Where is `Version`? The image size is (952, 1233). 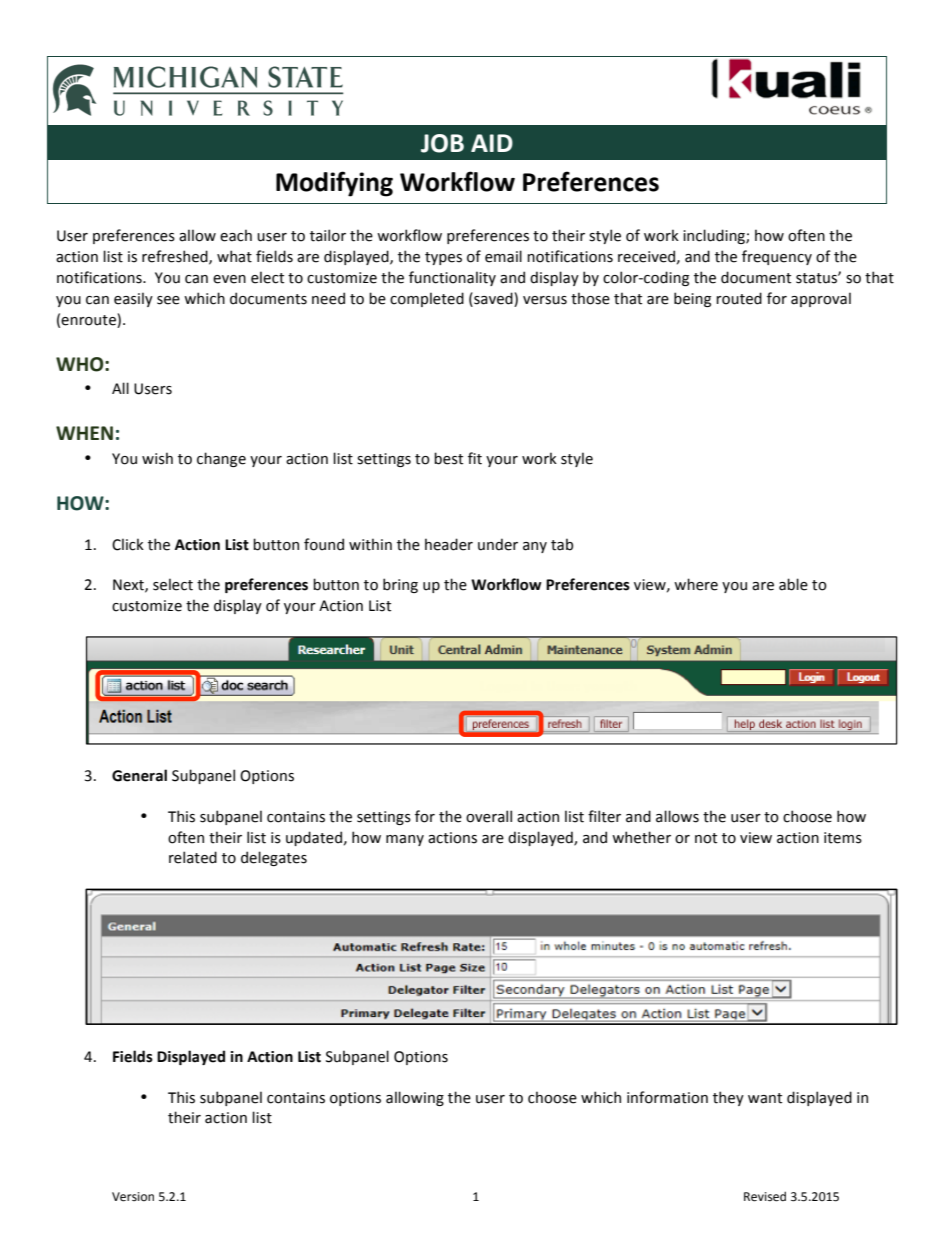
Version is located at coordinates (133, 1197).
